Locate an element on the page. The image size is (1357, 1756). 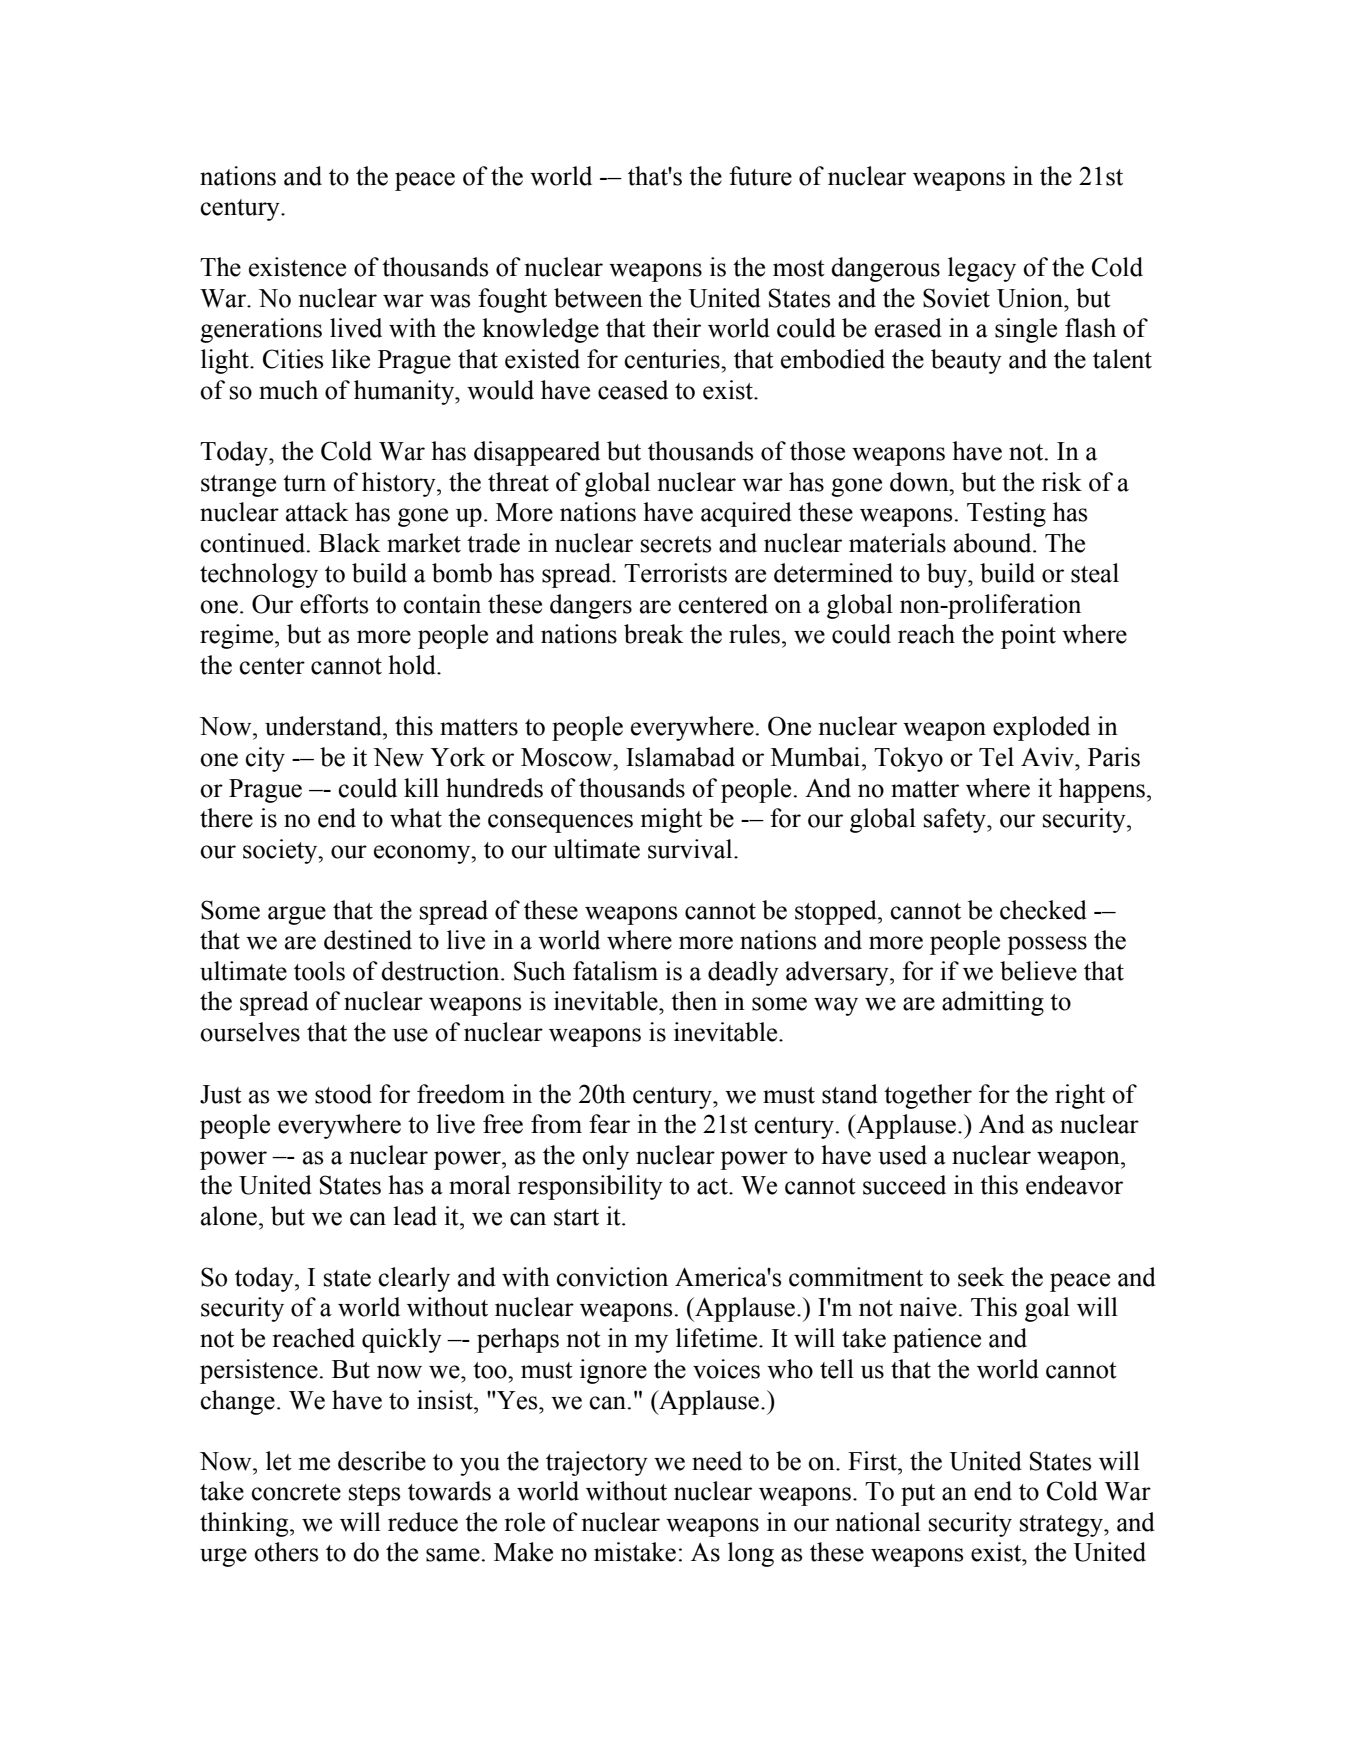
secrets is located at coordinates (676, 544).
